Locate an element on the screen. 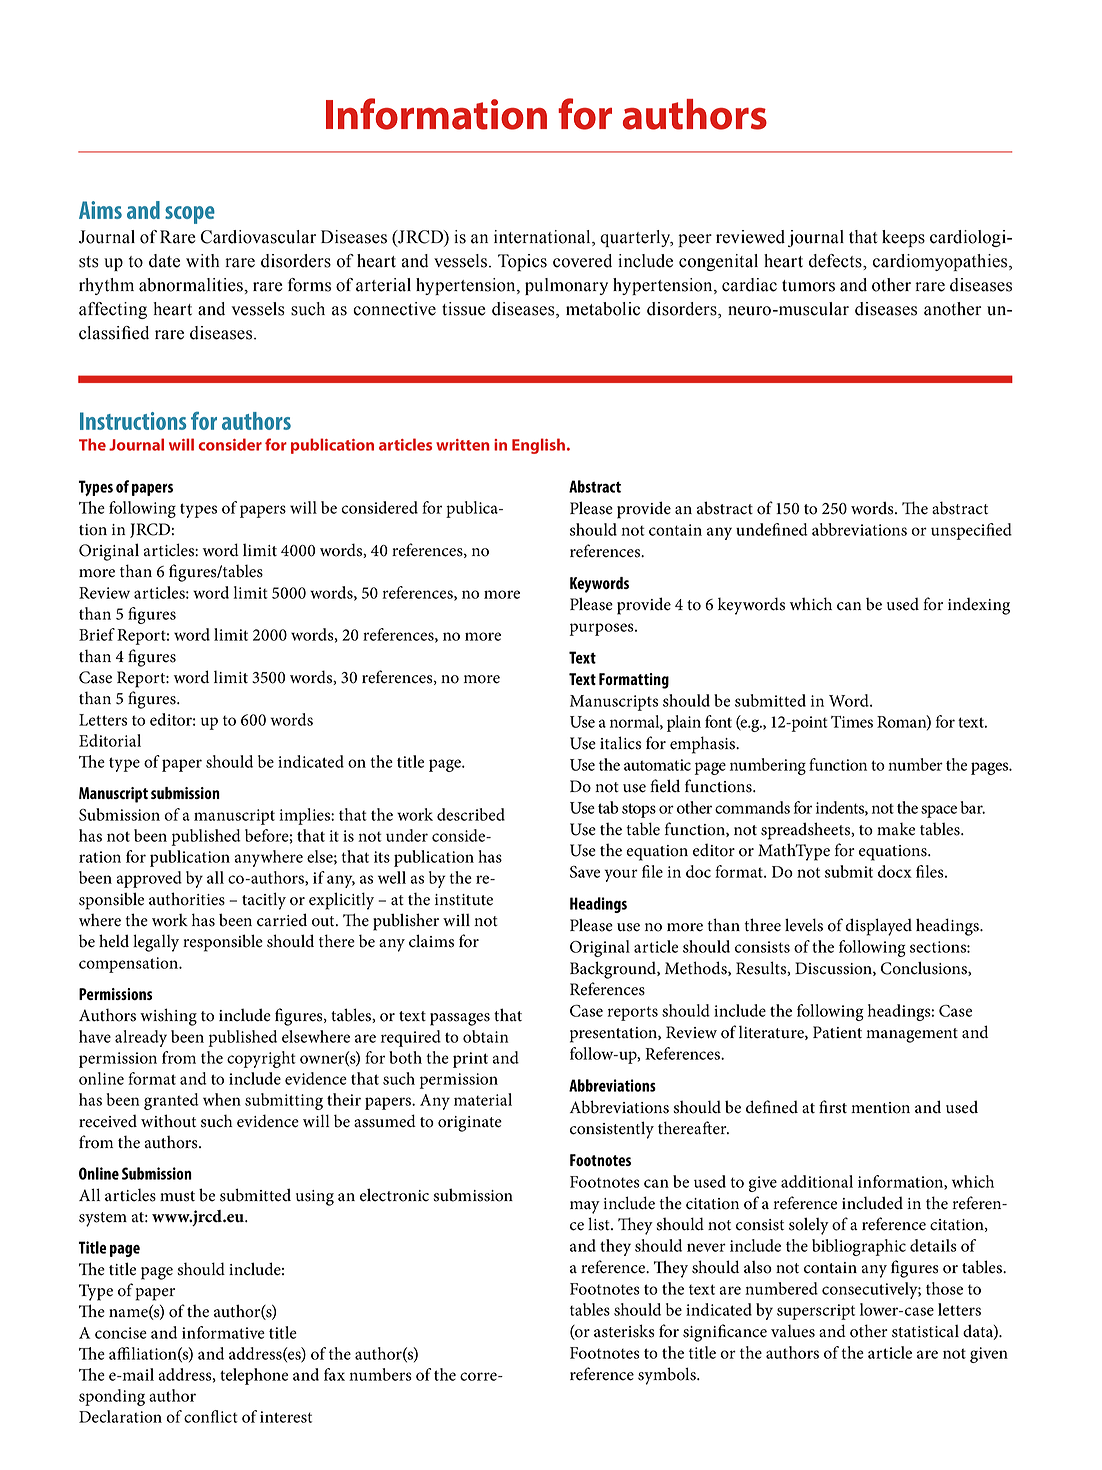  obtain is located at coordinates (485, 1036).
